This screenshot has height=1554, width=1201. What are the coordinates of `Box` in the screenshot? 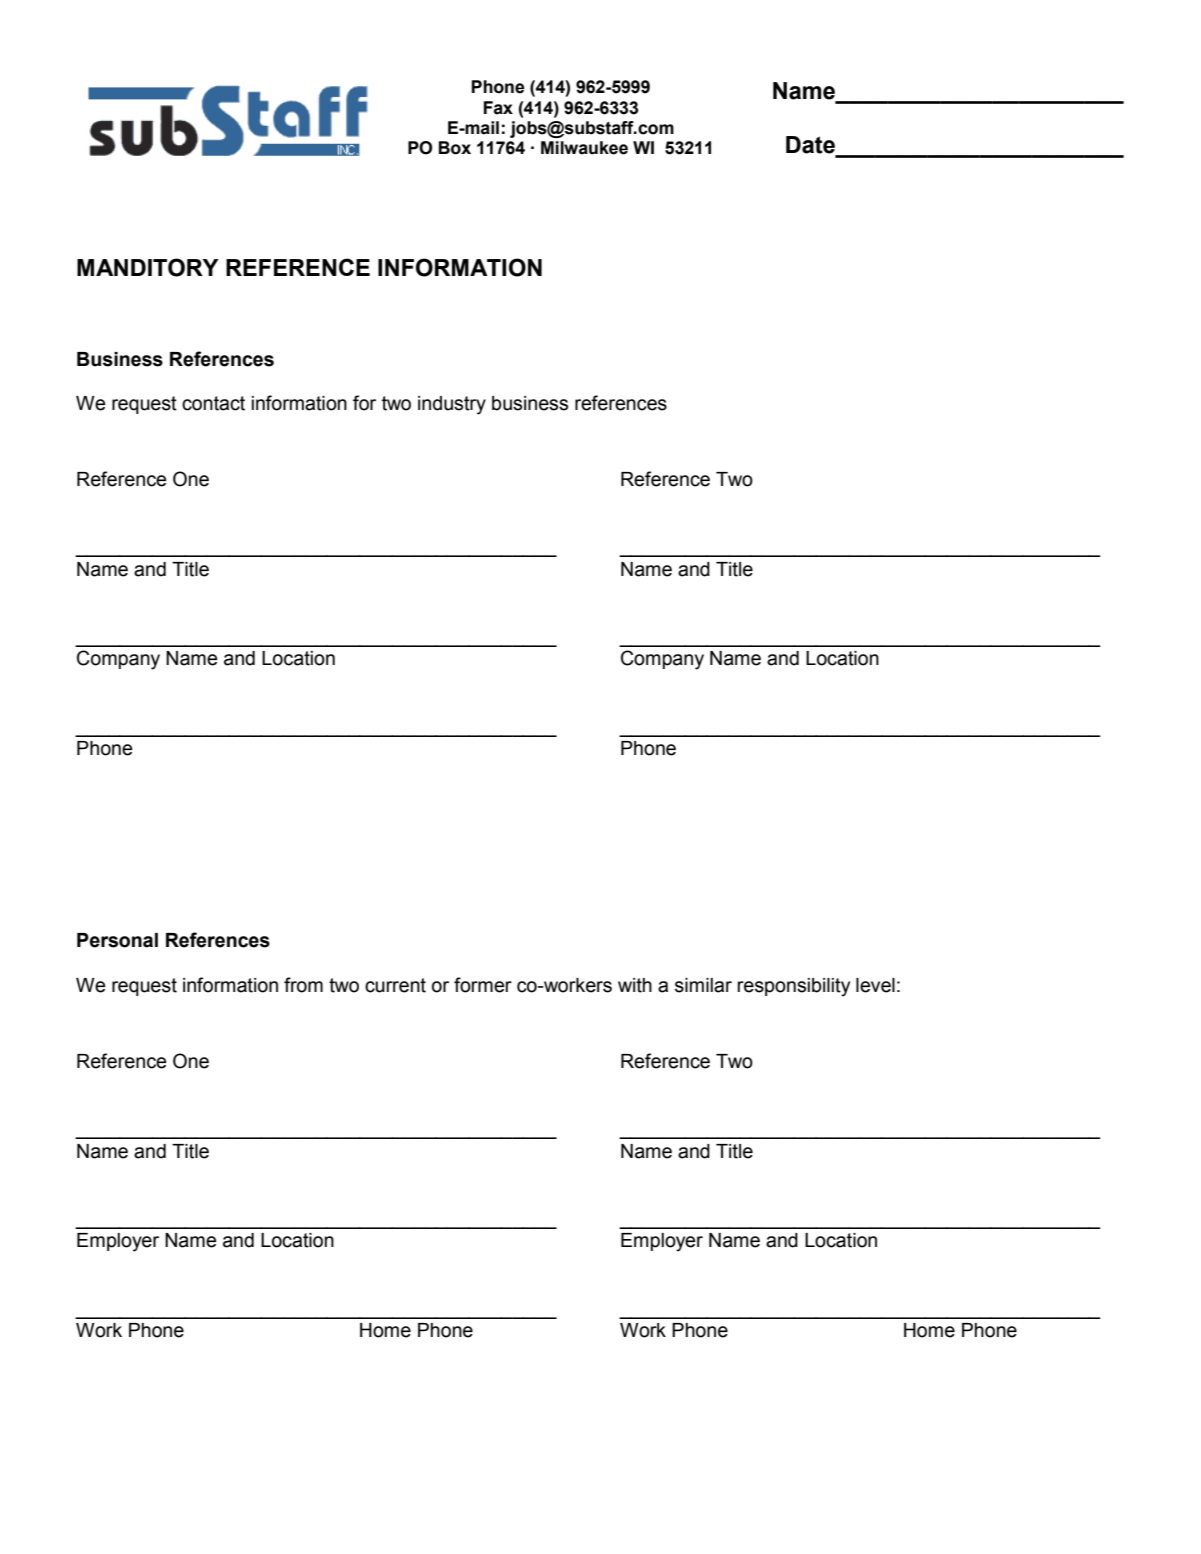 It's located at (455, 148).
